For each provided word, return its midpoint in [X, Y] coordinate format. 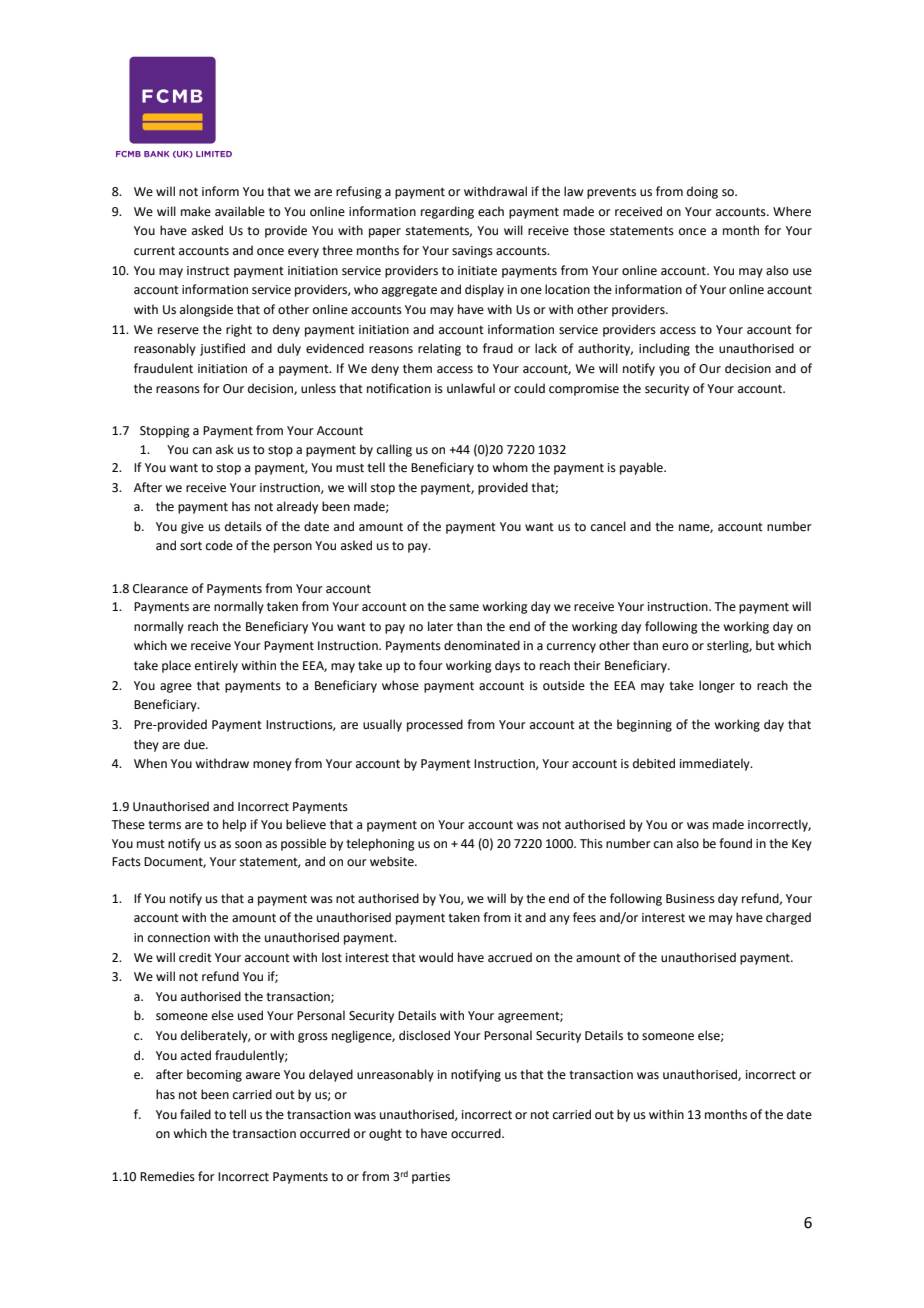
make [196, 211]
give [192, 528]
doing [702, 192]
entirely [216, 666]
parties [431, 1178]
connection [179, 938]
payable [642, 468]
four [431, 665]
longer [717, 686]
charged [788, 918]
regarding [447, 212]
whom [510, 467]
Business [690, 899]
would [436, 957]
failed [195, 1114]
